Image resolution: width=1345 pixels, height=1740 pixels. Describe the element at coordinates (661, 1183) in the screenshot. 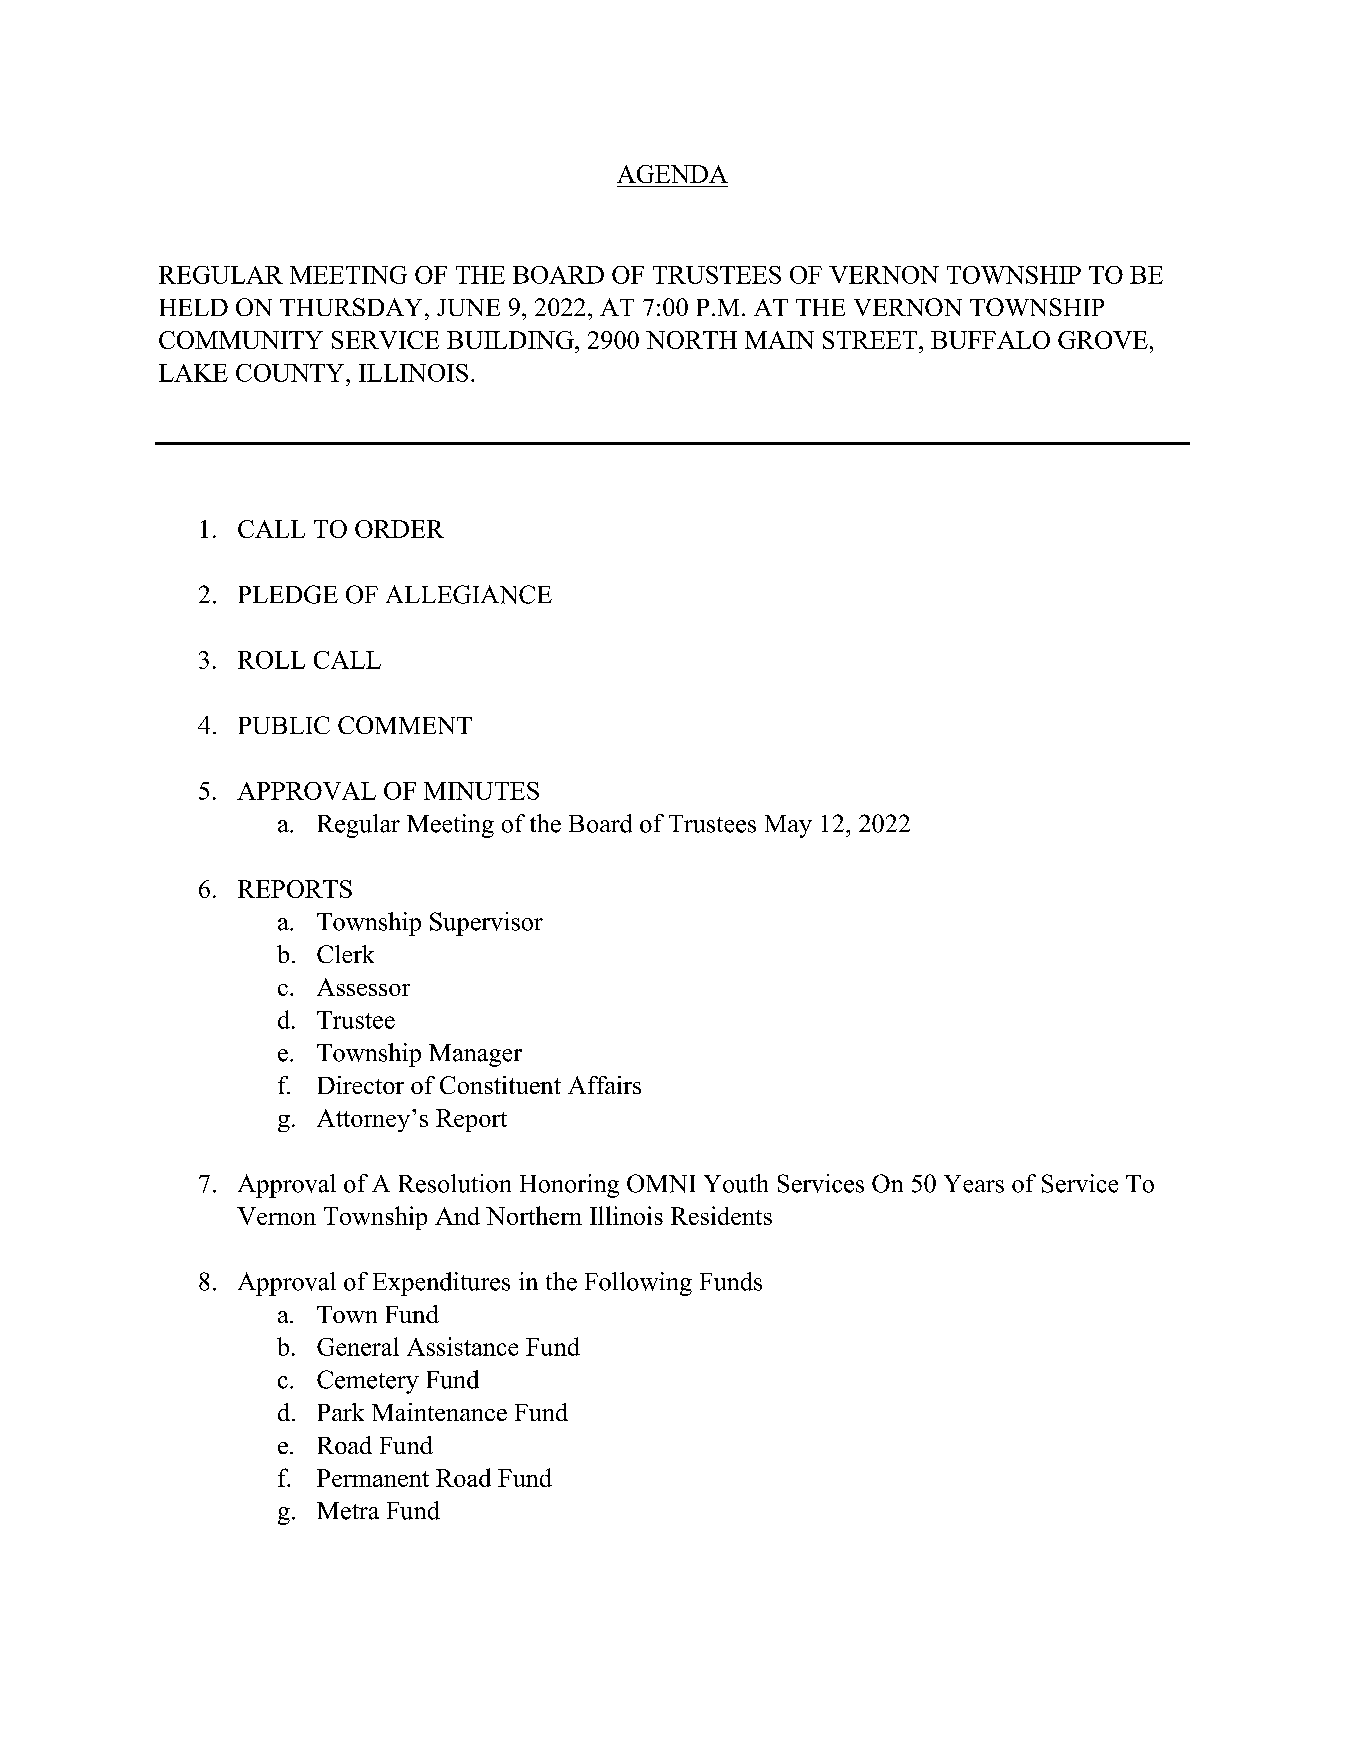

I see `OMNI` at that location.
